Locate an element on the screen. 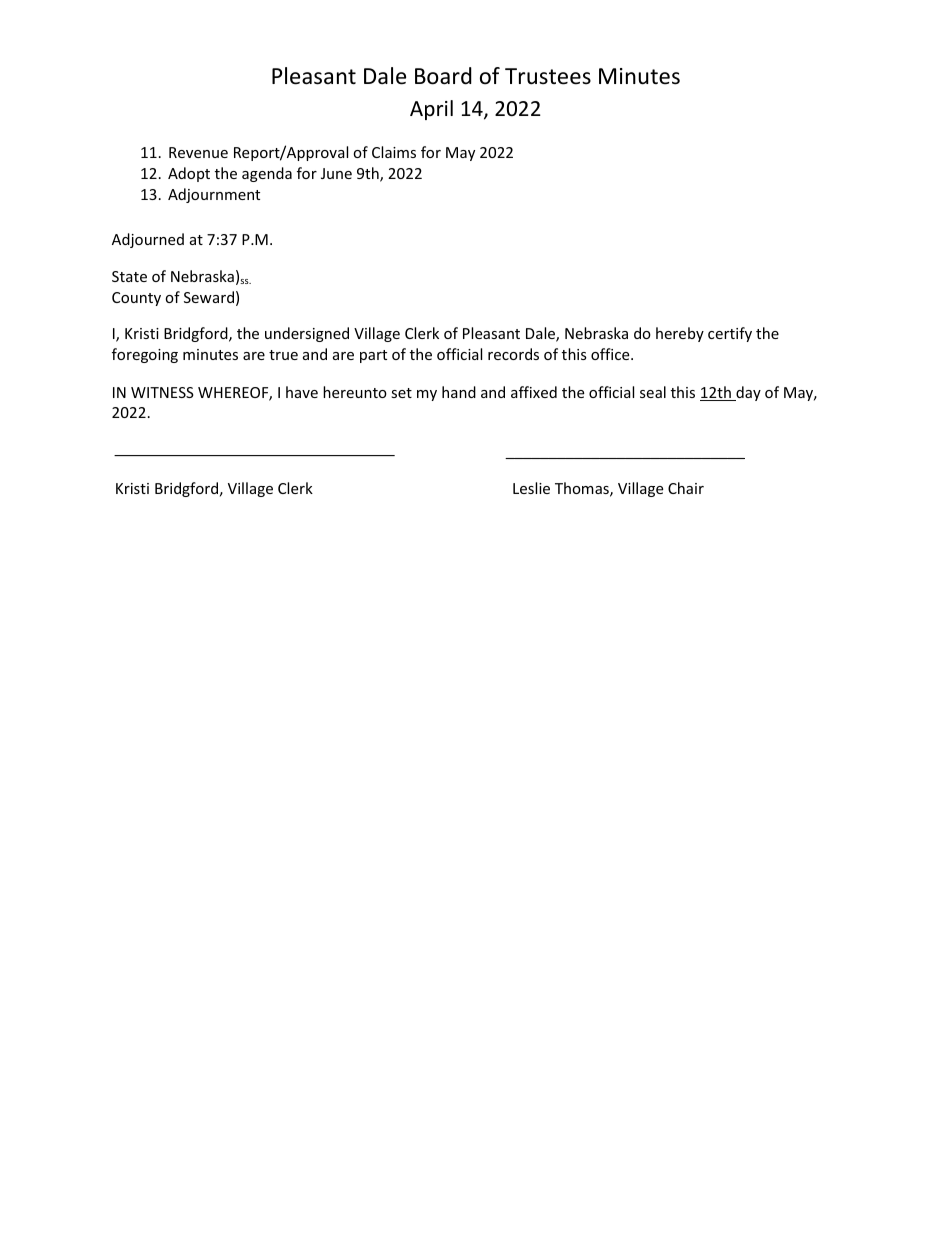 This screenshot has width=952, height=1233. Trustees is located at coordinates (548, 76).
